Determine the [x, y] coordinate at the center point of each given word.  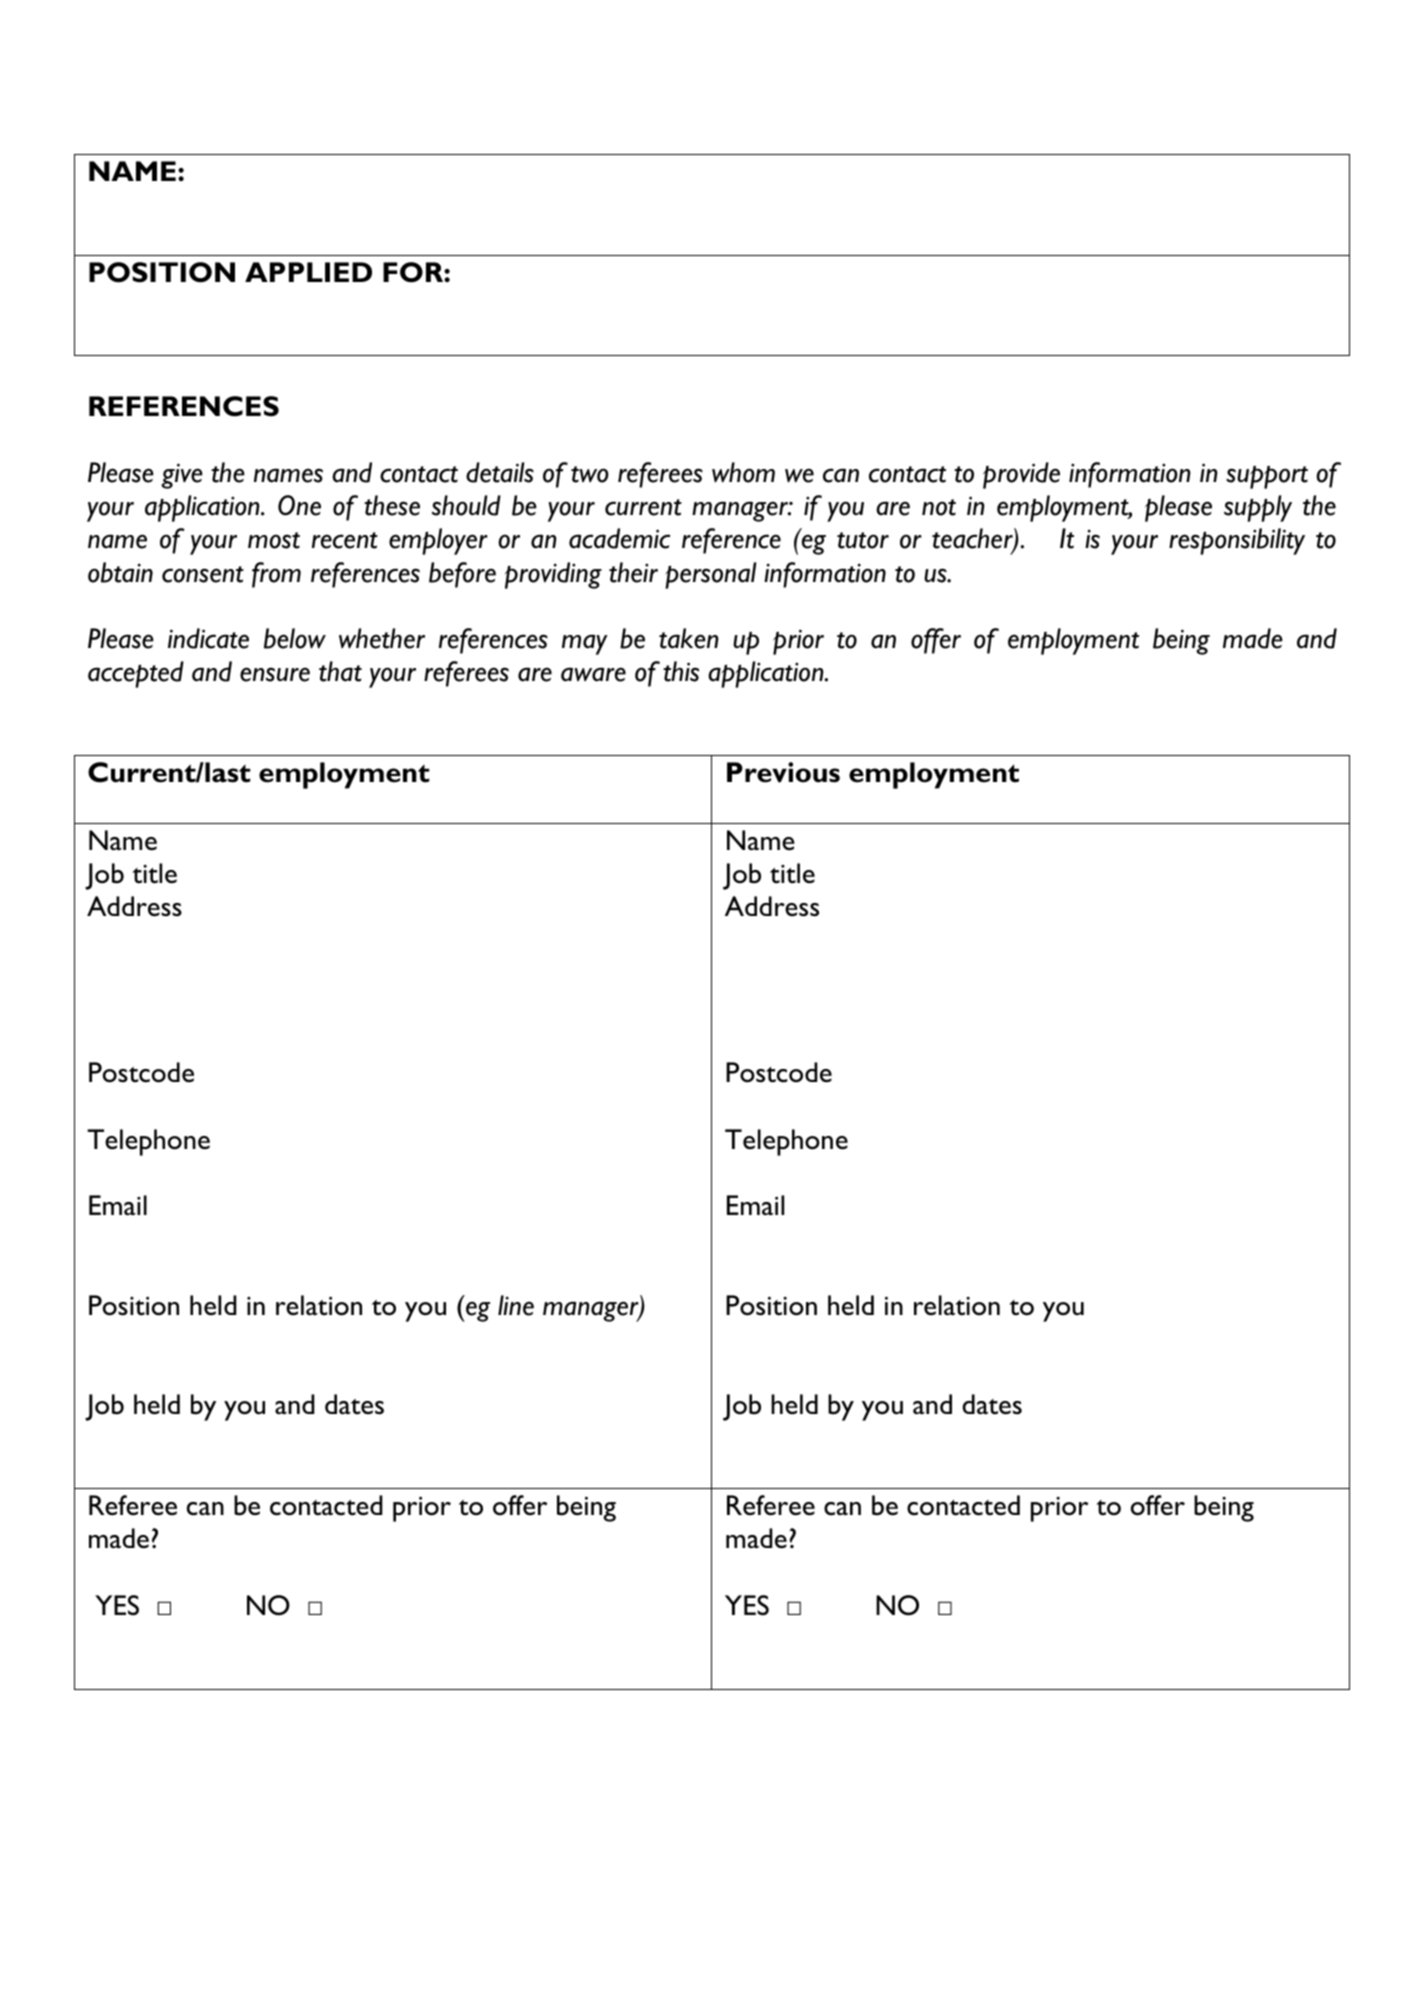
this [681, 671]
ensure [275, 674]
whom [743, 472]
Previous [783, 772]
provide [1021, 475]
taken [689, 638]
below [295, 638]
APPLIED [308, 272]
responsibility [1237, 541]
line [516, 1305]
